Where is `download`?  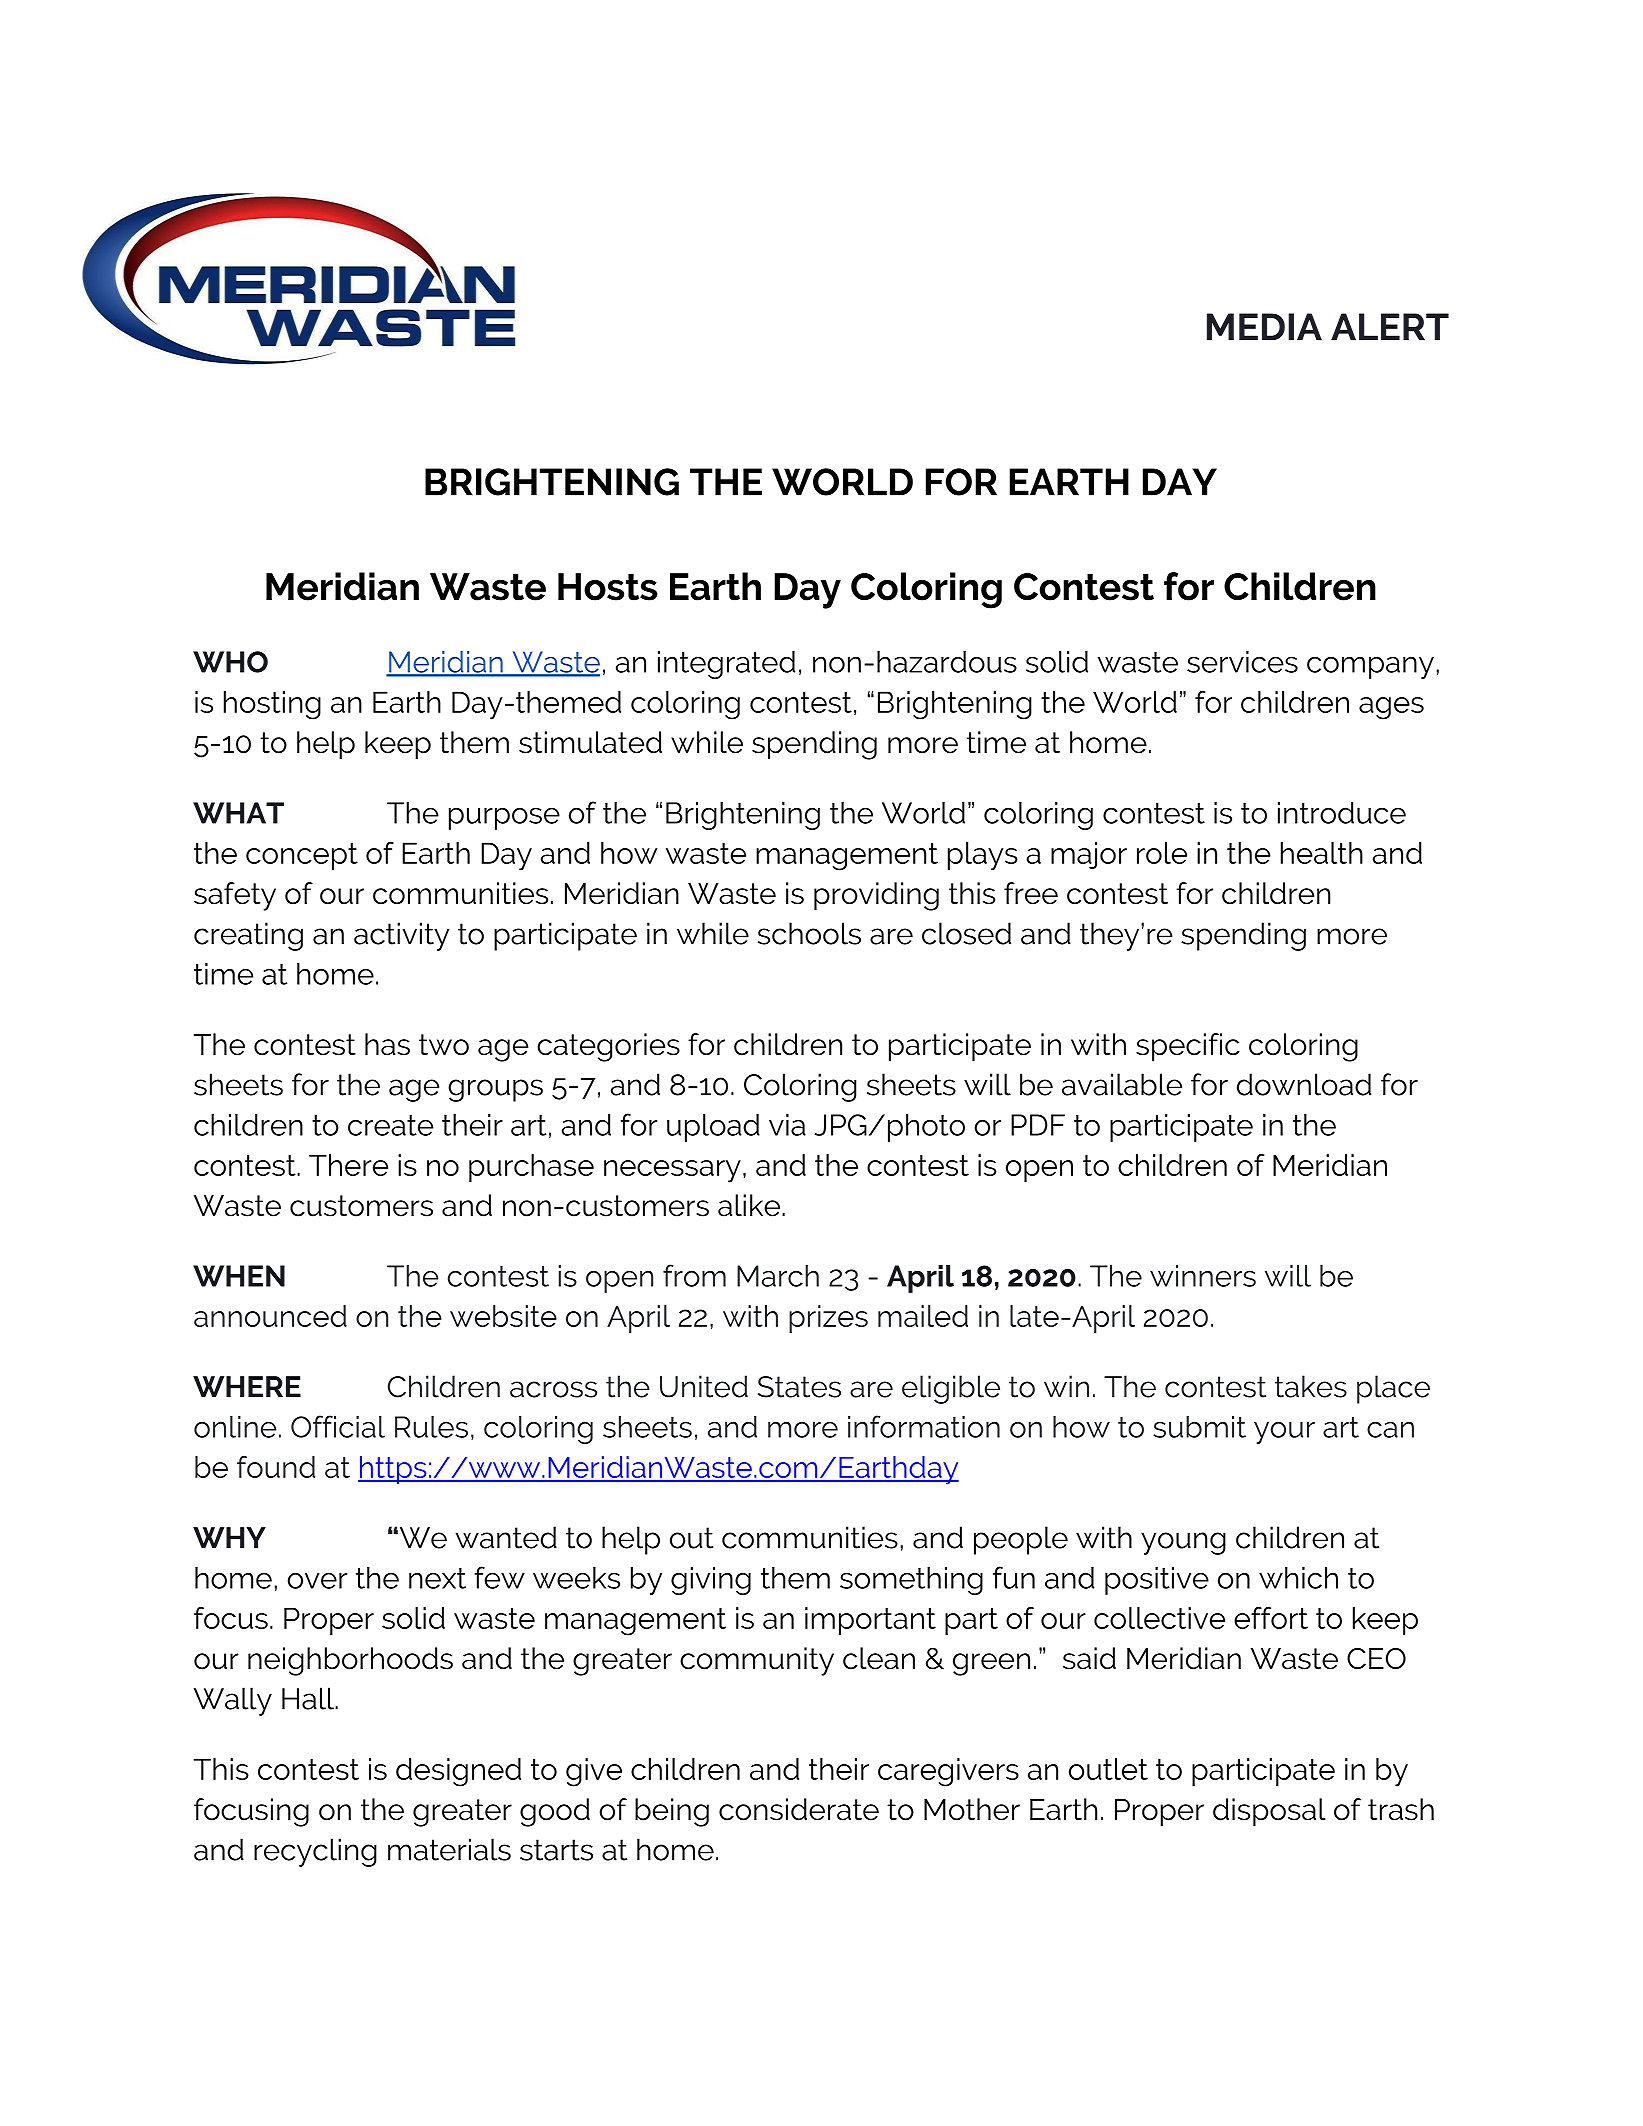 download is located at coordinates (1304, 1084).
